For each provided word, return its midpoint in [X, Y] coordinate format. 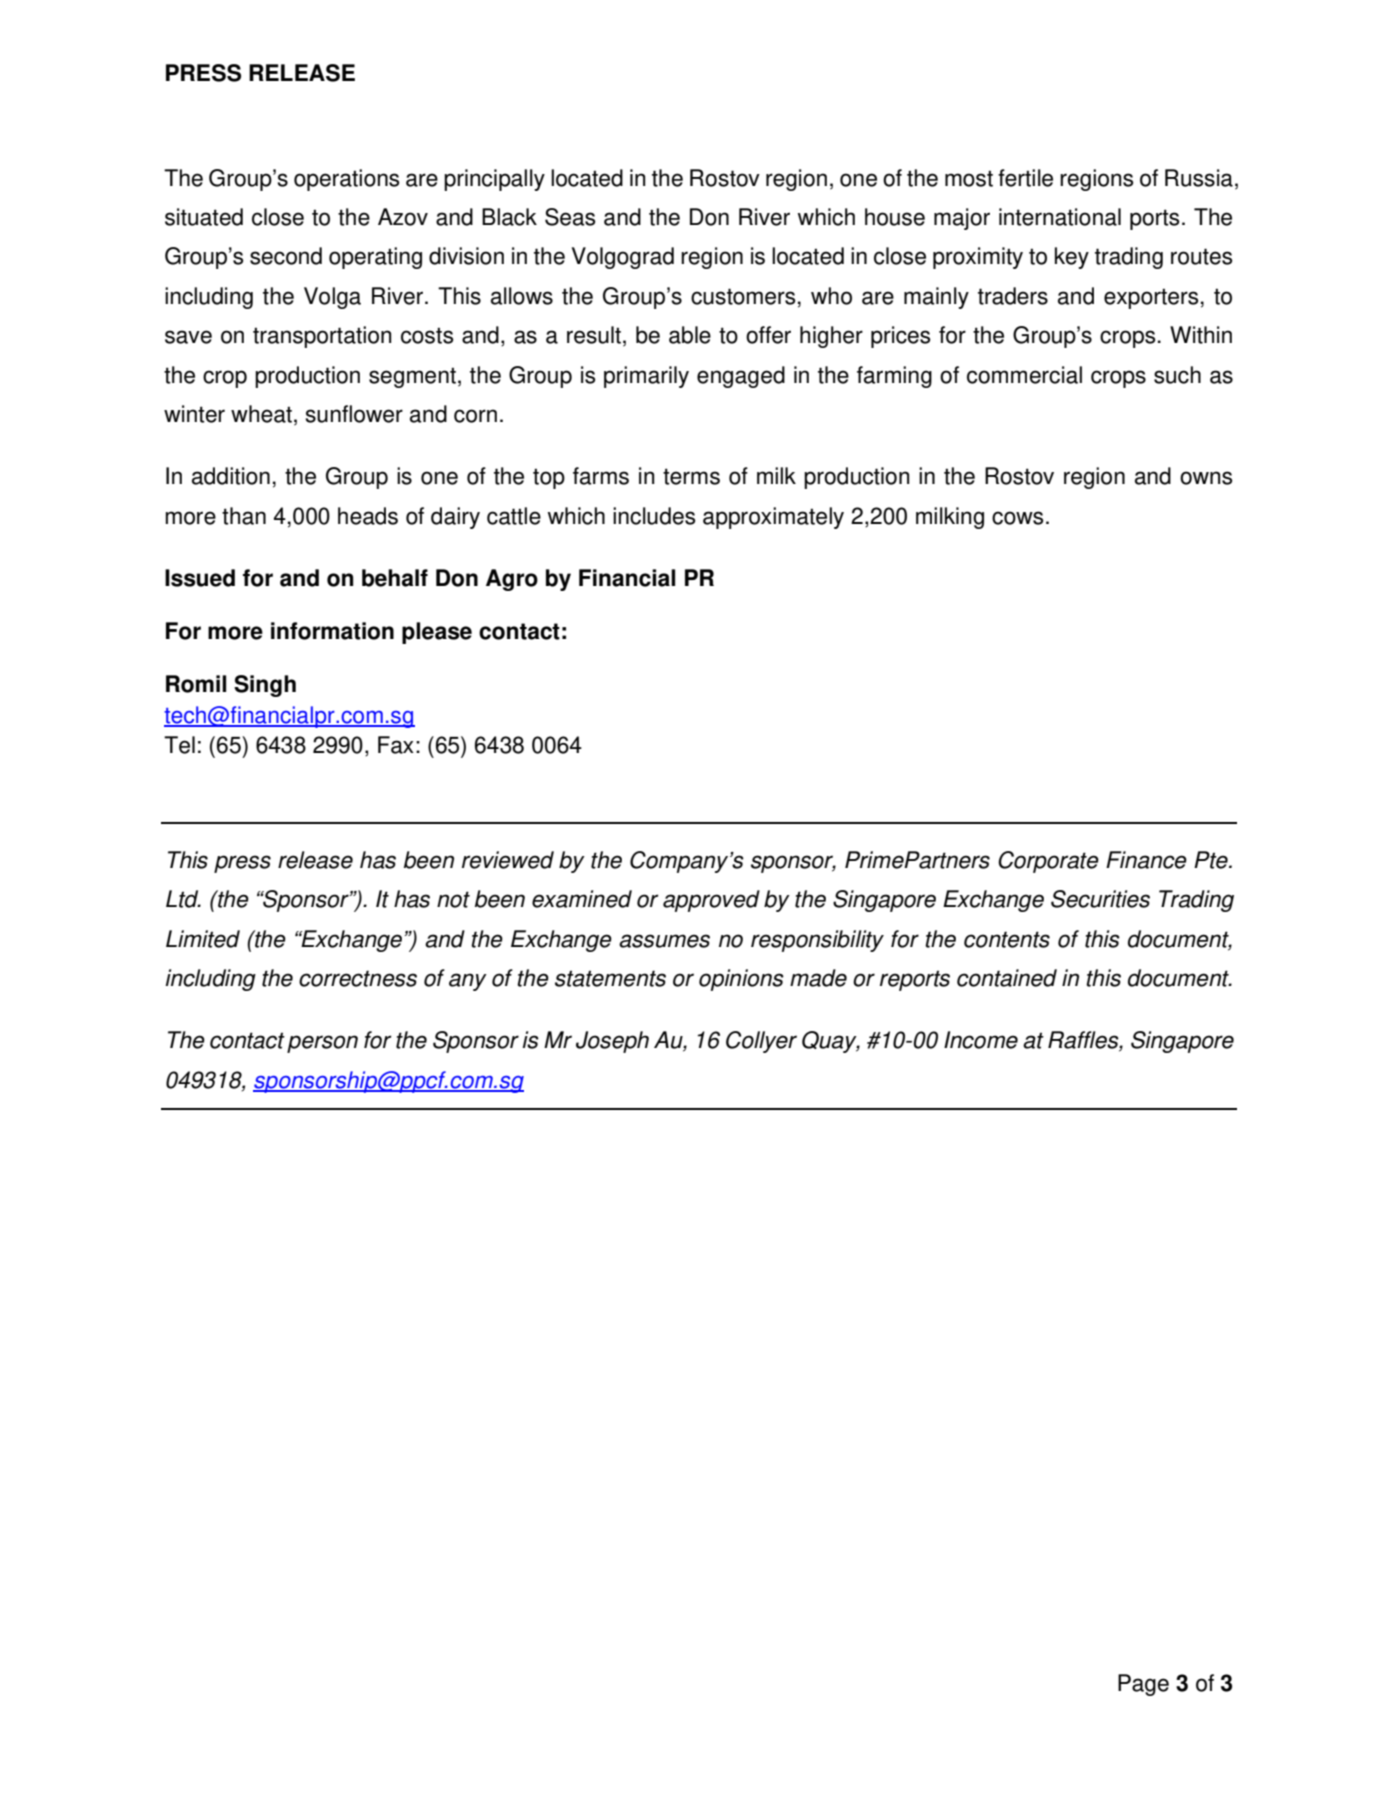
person [322, 1044]
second [286, 256]
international [1060, 217]
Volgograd [623, 258]
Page [1143, 1685]
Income [981, 1040]
